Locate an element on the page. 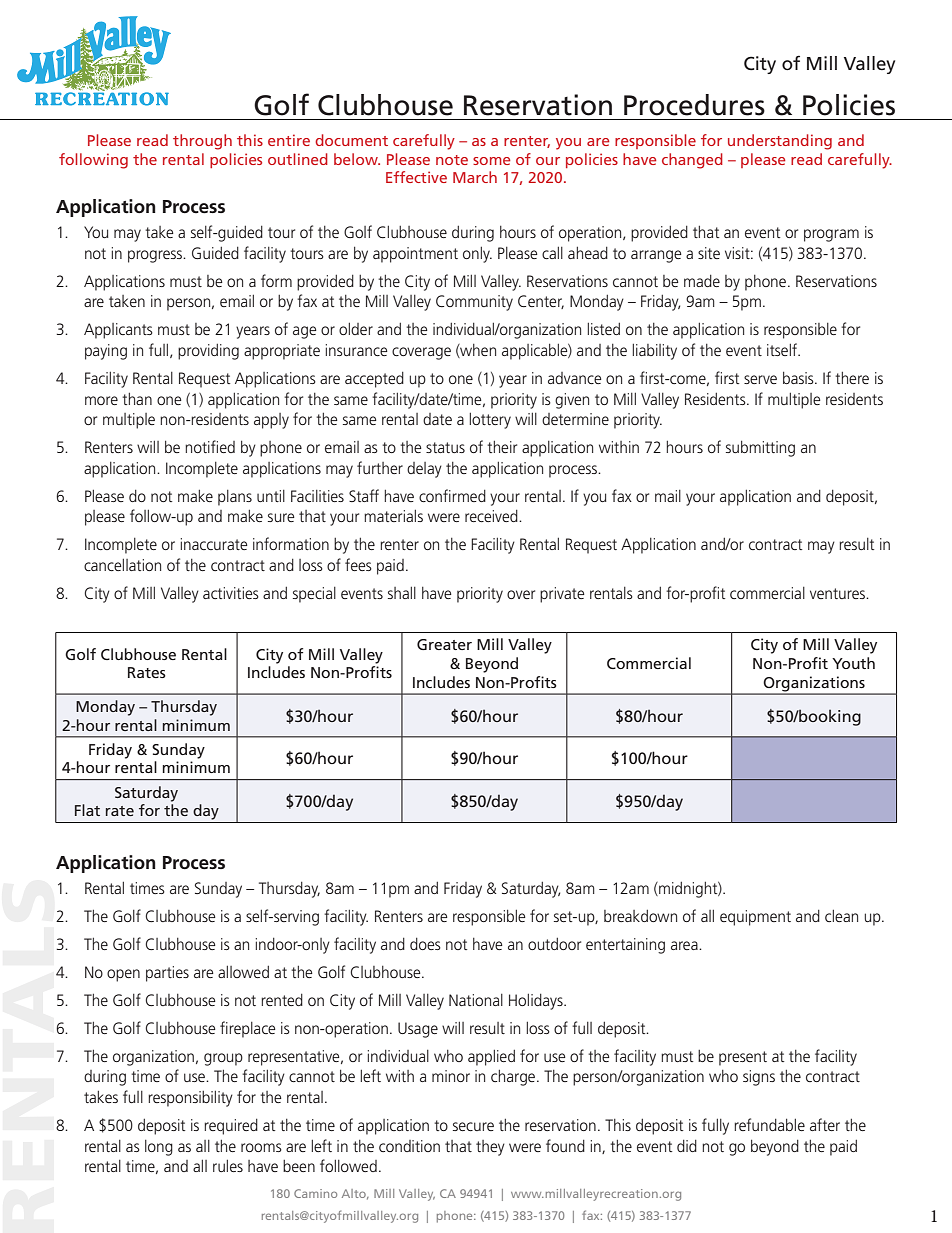  they is located at coordinates (490, 1148).
